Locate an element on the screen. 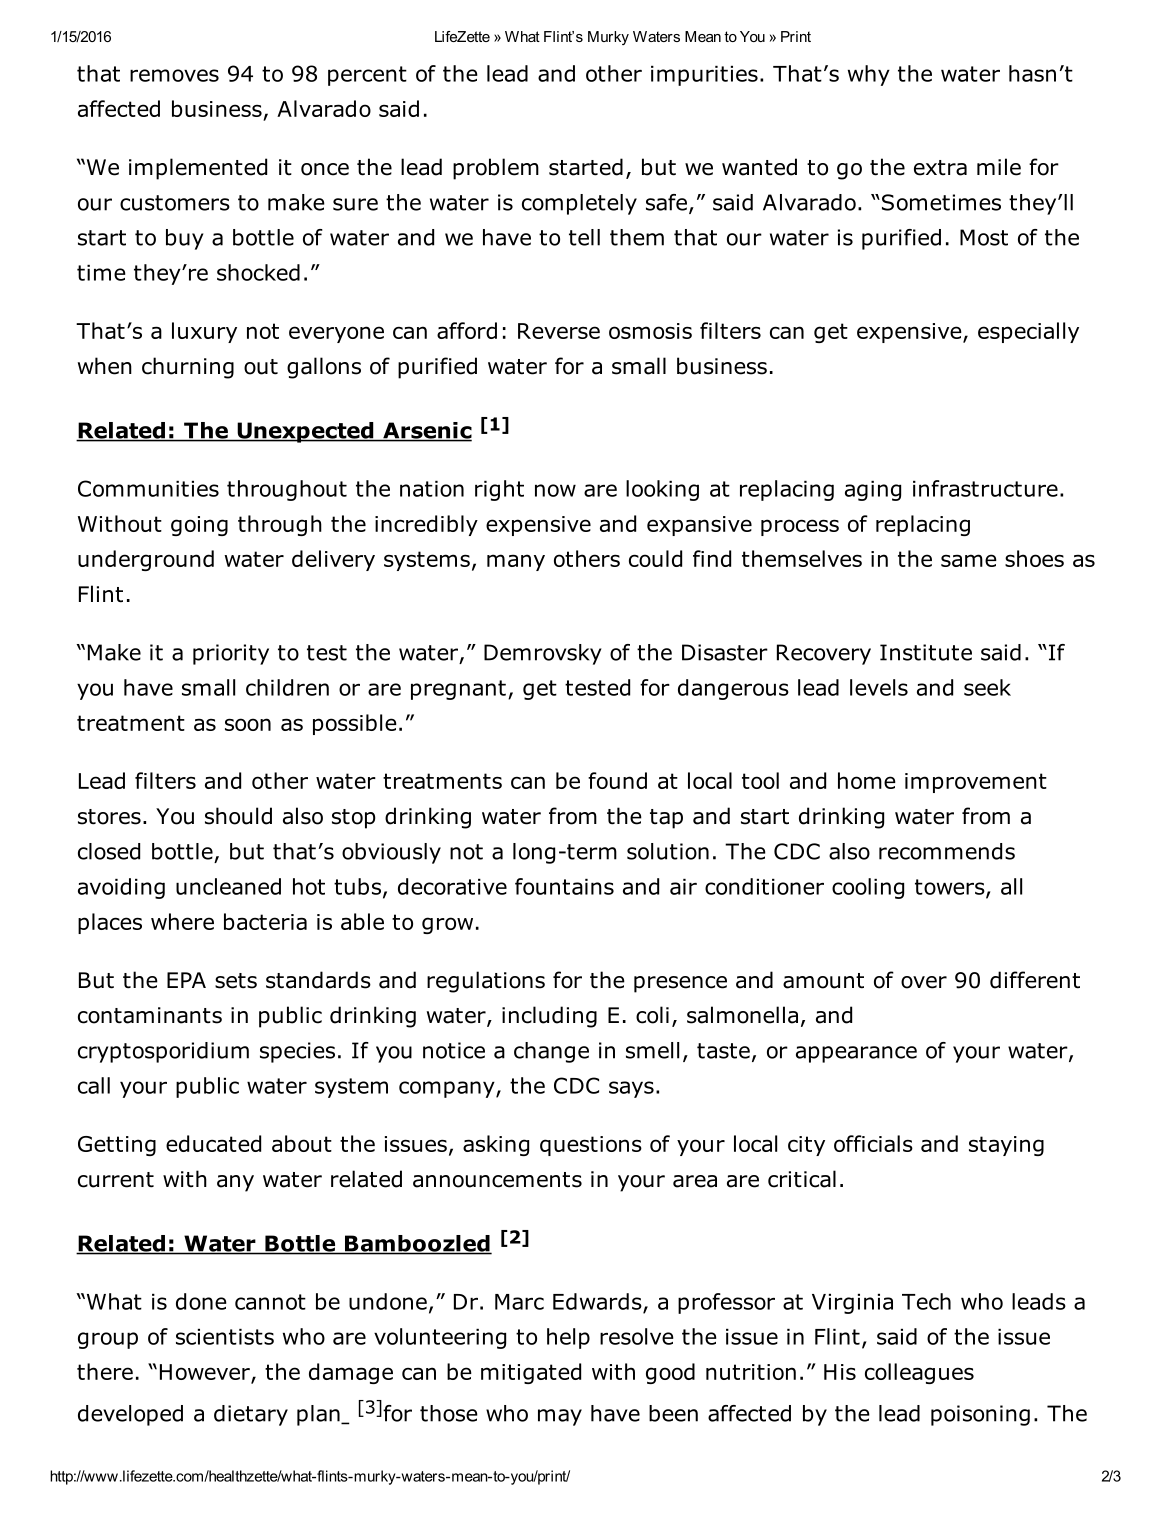 Image resolution: width=1170 pixels, height=1514 pixels. extra is located at coordinates (940, 168).
